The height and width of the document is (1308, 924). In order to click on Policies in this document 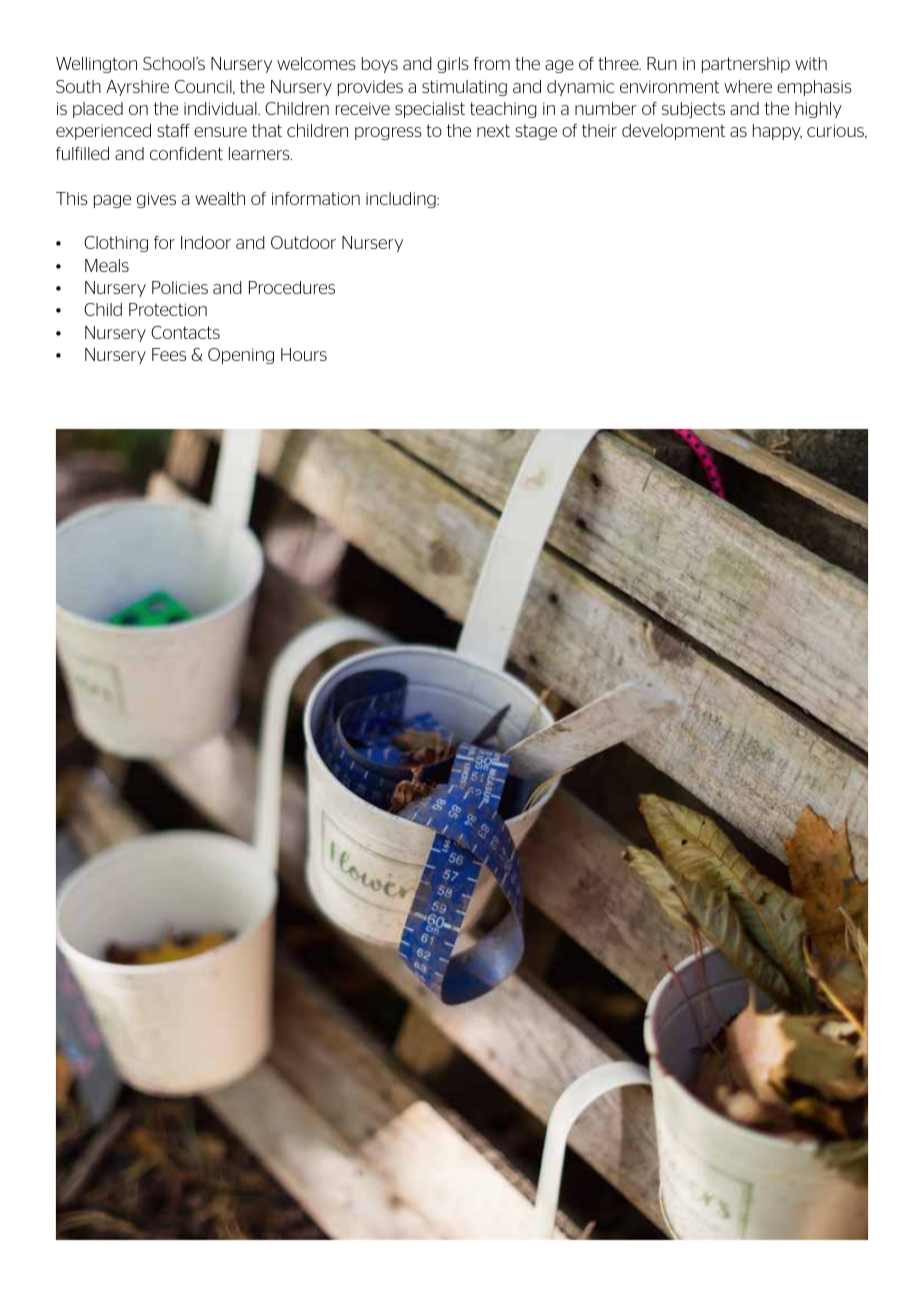, I will do `click(180, 287)`.
